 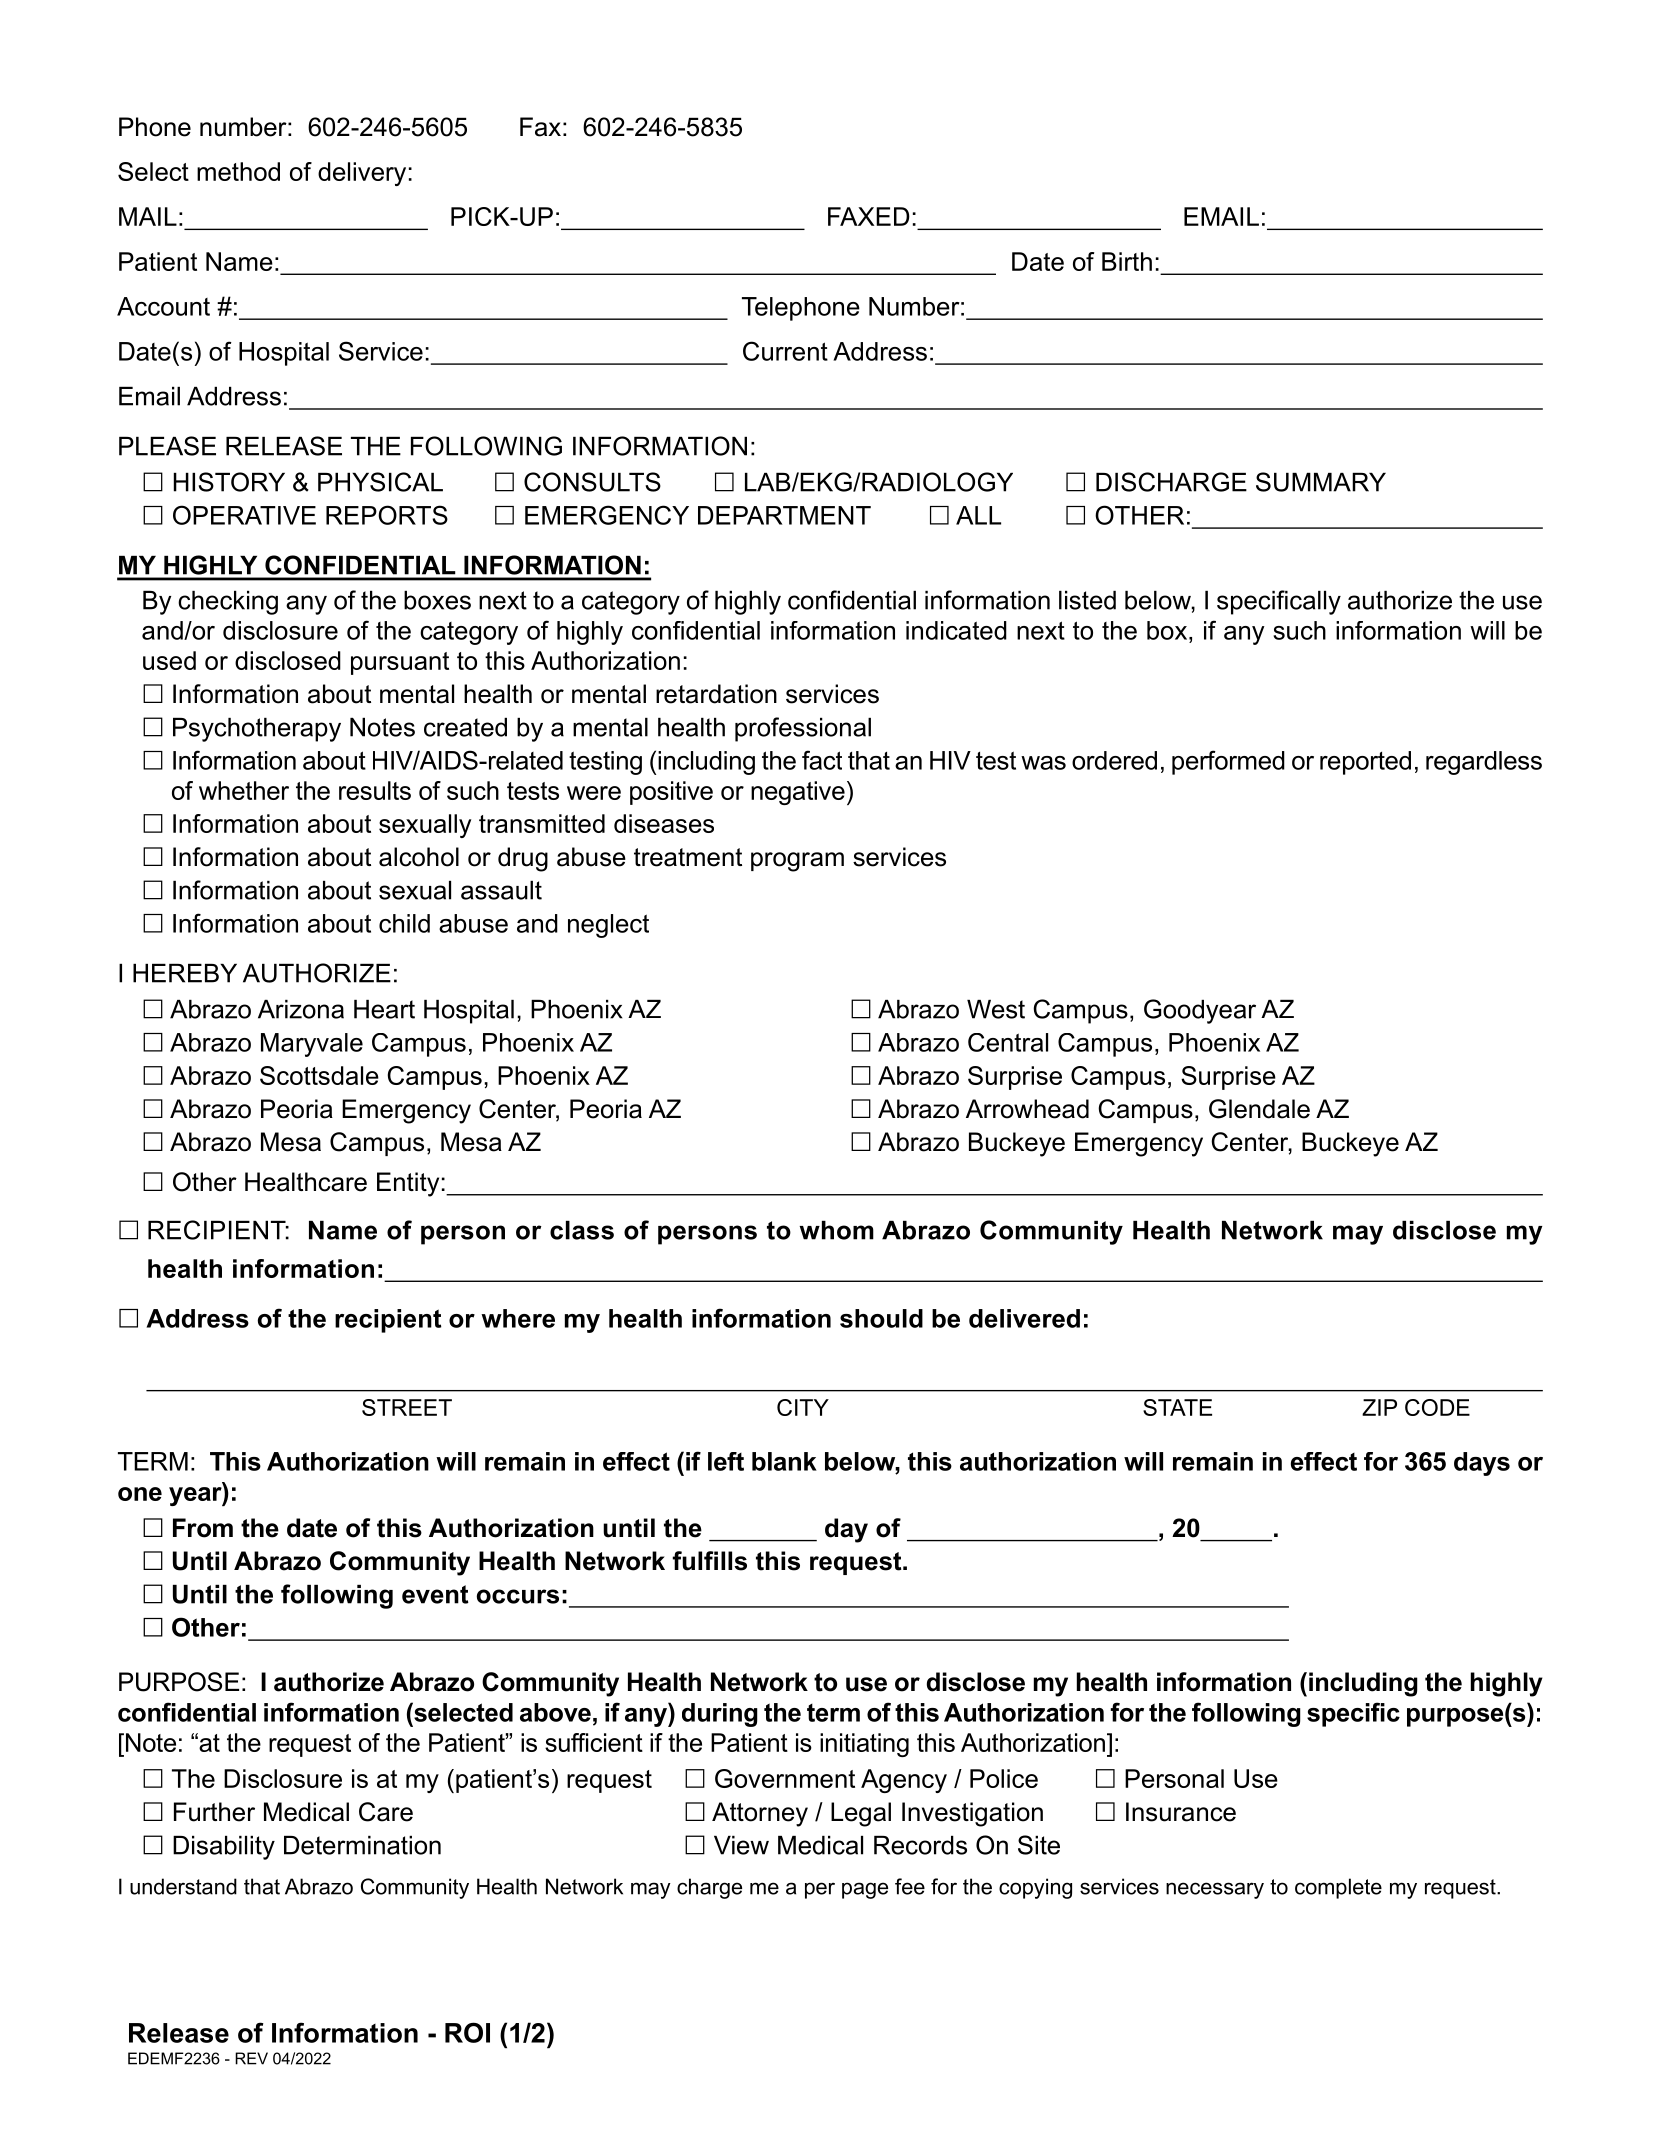 I want to click on reported, so click(x=1365, y=763).
